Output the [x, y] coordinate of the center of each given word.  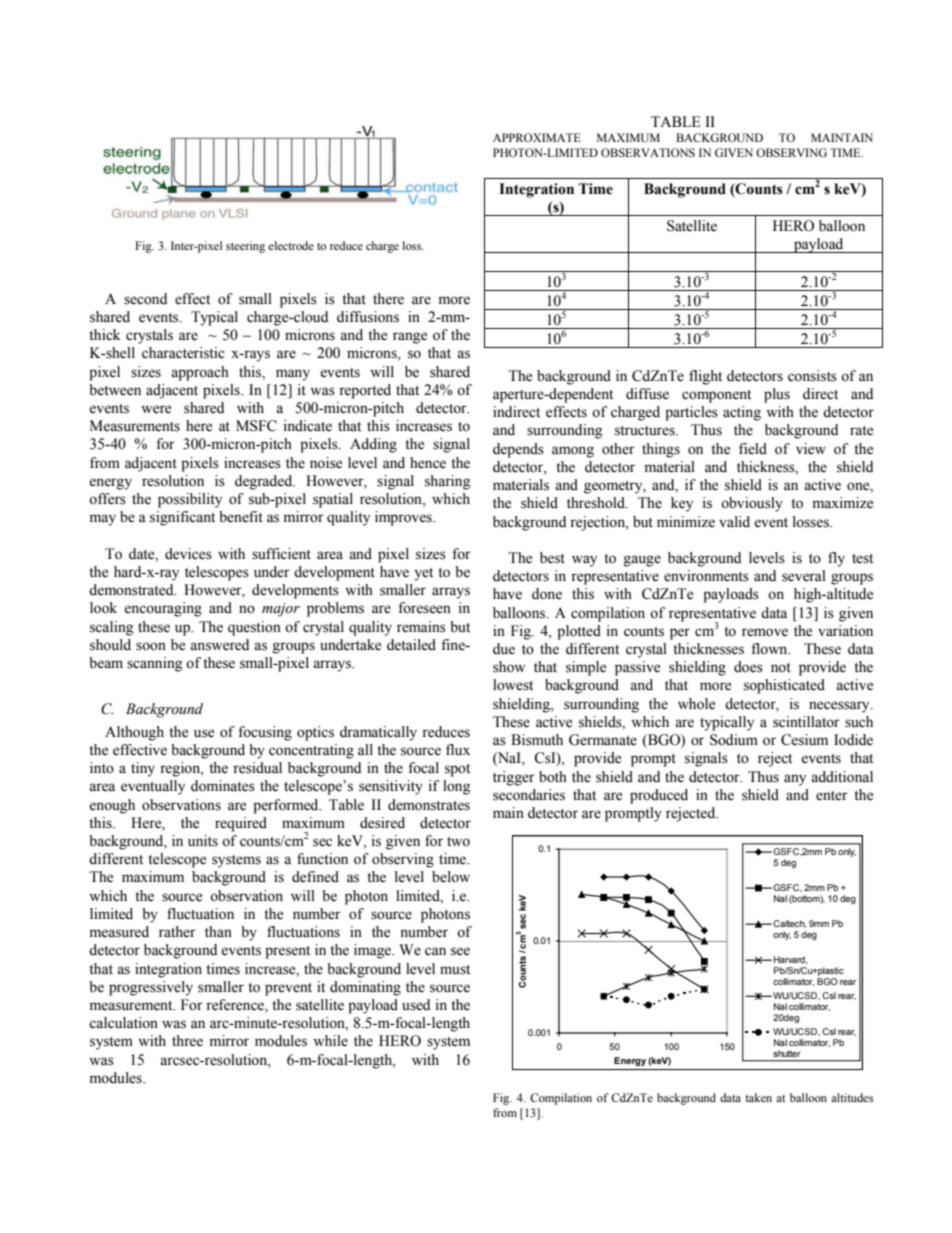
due [504, 649]
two [458, 842]
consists [812, 376]
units [203, 841]
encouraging [163, 609]
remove [765, 632]
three [187, 1041]
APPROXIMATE [537, 137]
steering [245, 247]
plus [777, 395]
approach [200, 373]
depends [518, 450]
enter [832, 796]
